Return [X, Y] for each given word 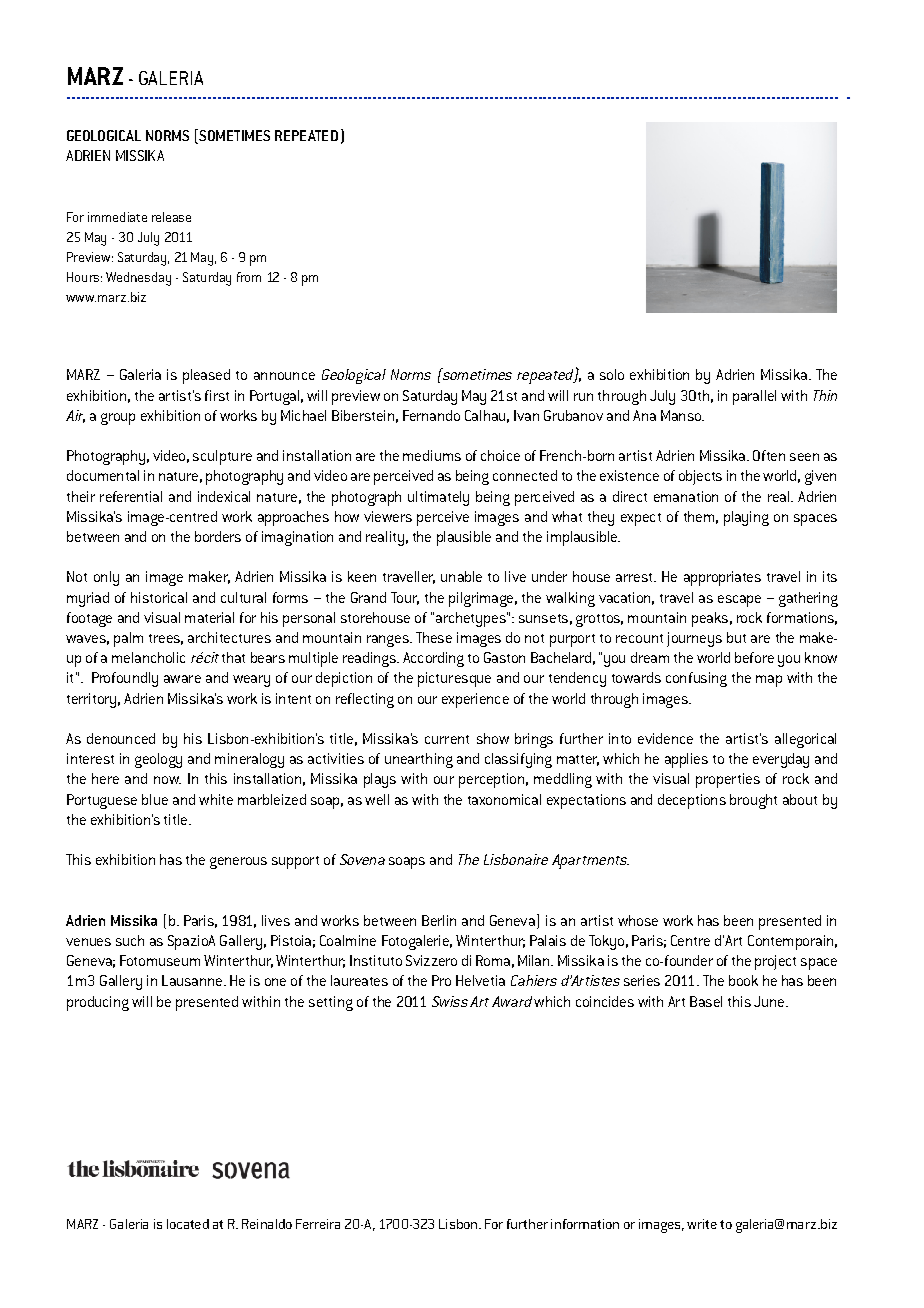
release [171, 217]
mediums [432, 455]
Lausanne [193, 980]
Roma [493, 960]
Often [769, 455]
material [209, 617]
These [434, 637]
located [188, 1224]
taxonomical [504, 799]
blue [155, 799]
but [736, 637]
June [770, 1001]
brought [753, 801]
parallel [754, 397]
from [249, 277]
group [118, 419]
